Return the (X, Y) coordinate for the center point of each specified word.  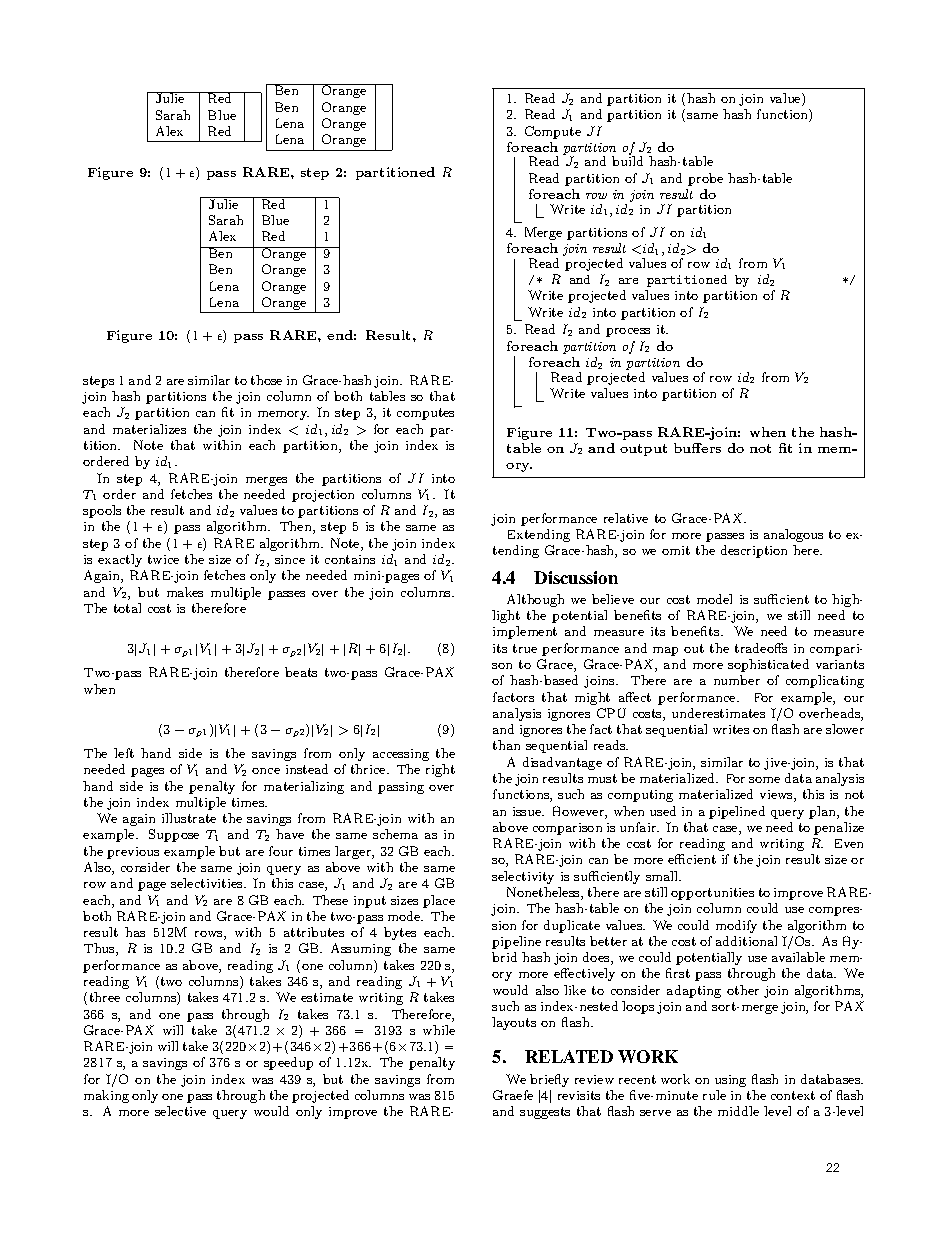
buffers (697, 448)
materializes (149, 429)
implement (525, 632)
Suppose (174, 835)
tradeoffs (761, 648)
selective (180, 1111)
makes (185, 592)
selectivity (523, 877)
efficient (692, 859)
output (643, 450)
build (627, 161)
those (266, 380)
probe (705, 179)
